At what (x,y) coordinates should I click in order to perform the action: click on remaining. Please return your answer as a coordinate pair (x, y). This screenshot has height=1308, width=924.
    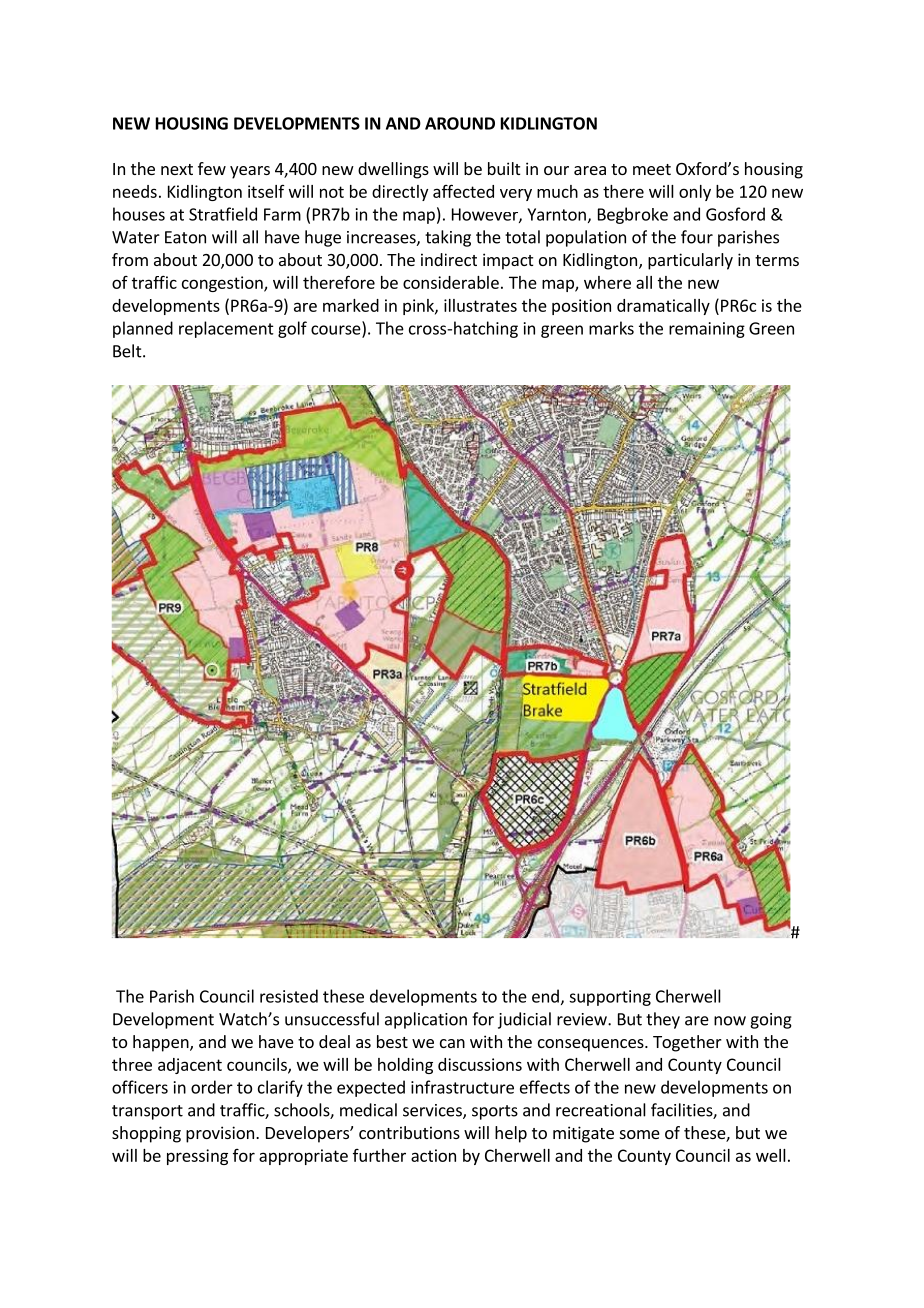
    Looking at the image, I should click on (707, 330).
